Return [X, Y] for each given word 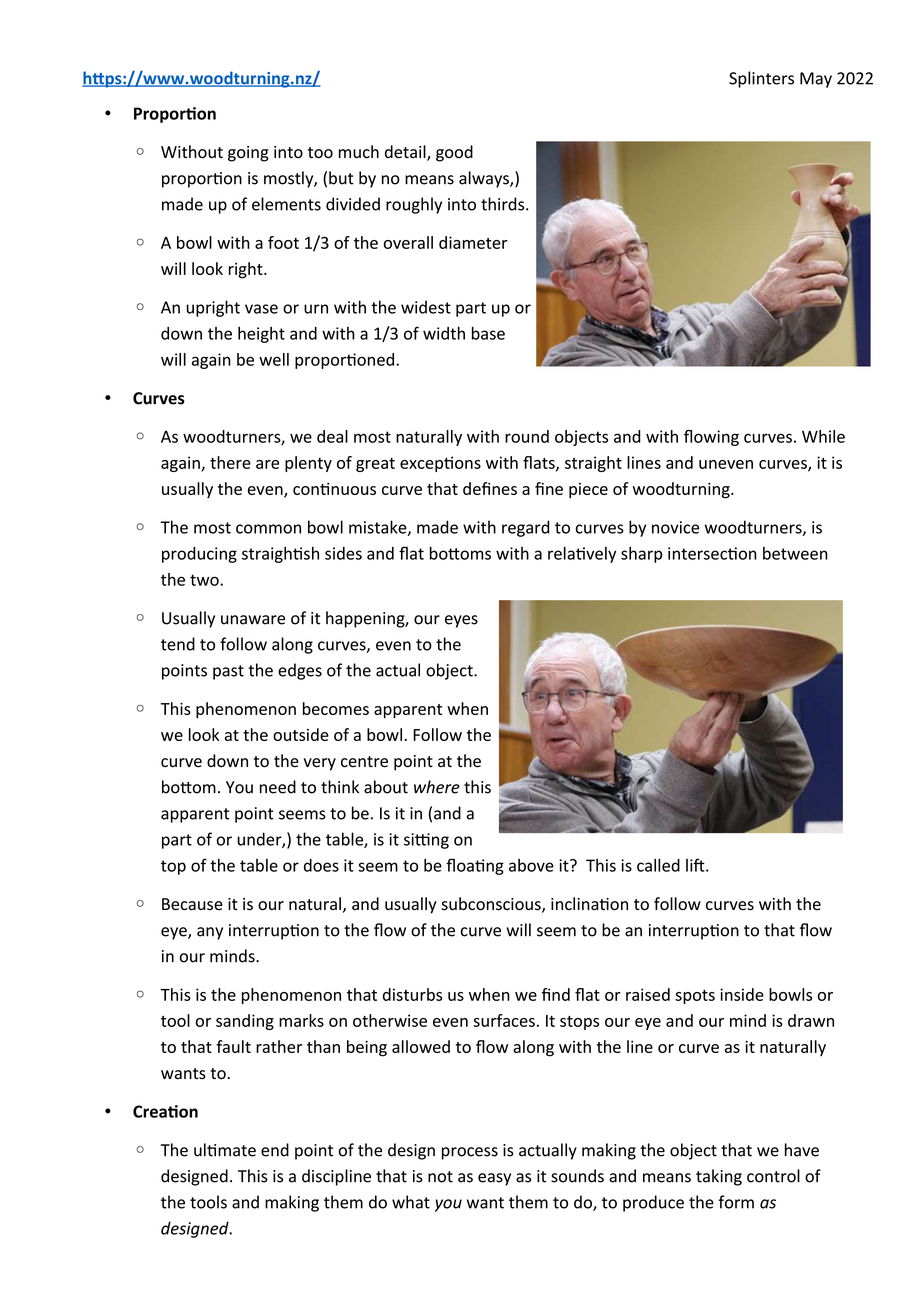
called [658, 865]
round [527, 436]
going [248, 154]
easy [494, 1179]
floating [475, 866]
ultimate [225, 1150]
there [230, 462]
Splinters [761, 79]
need [278, 787]
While [823, 436]
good [454, 153]
